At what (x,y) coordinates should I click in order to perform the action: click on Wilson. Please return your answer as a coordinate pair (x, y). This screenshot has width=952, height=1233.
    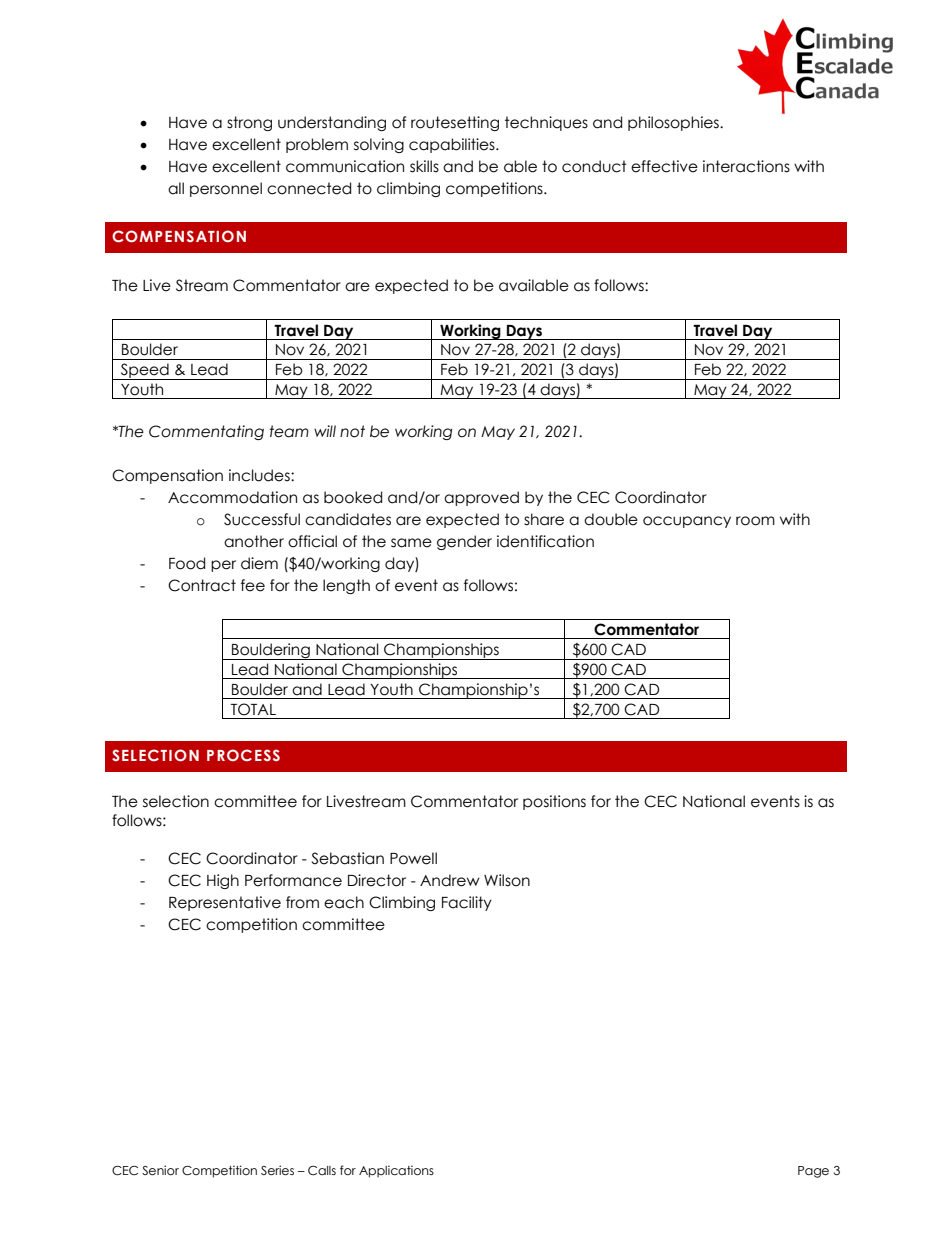
    Looking at the image, I should click on (507, 880).
